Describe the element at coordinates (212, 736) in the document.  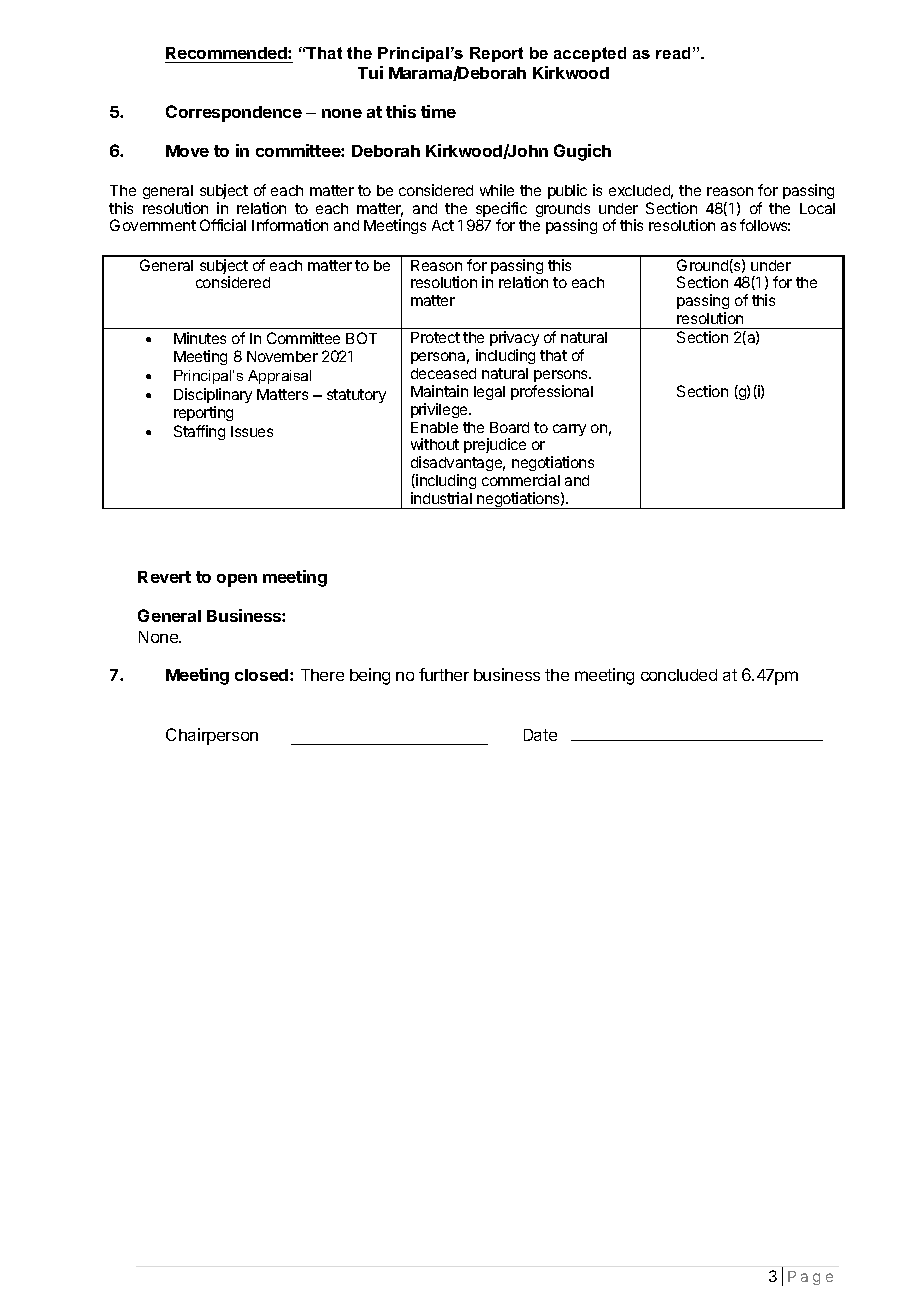
I see `Chairperson` at that location.
